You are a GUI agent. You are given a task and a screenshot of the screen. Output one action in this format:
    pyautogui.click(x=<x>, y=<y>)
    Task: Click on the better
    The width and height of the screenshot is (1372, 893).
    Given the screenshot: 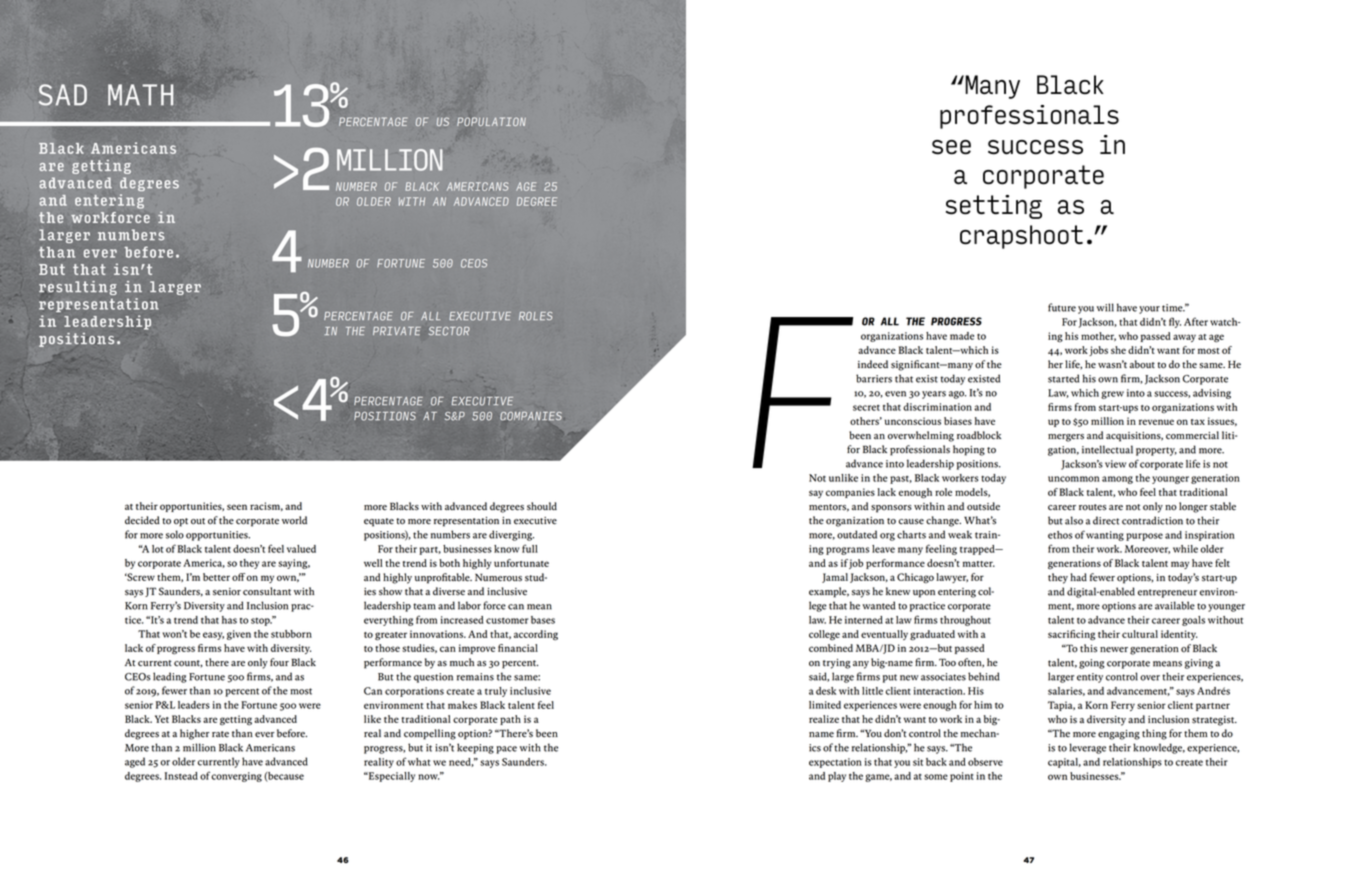 What is the action you would take?
    pyautogui.click(x=216, y=577)
